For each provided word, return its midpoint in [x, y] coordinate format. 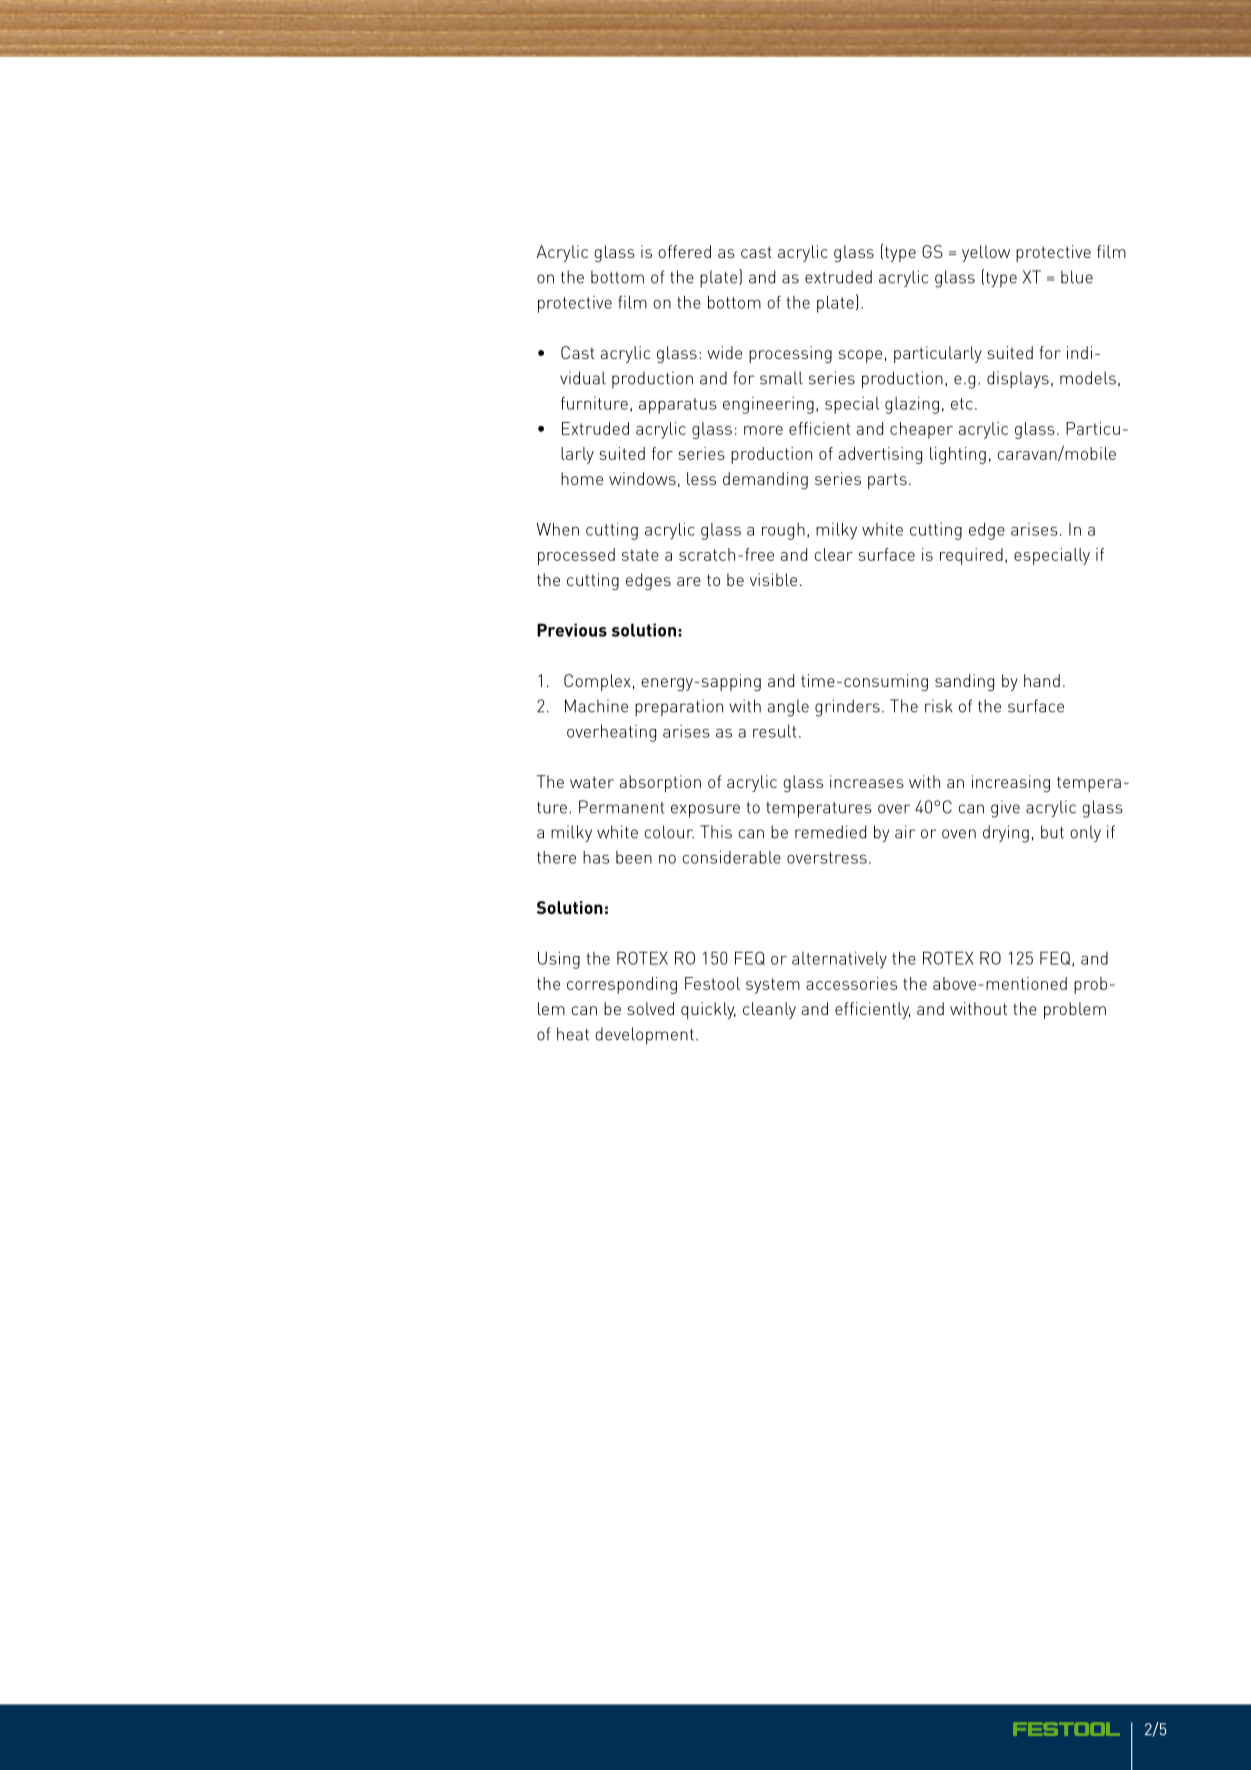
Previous [572, 630]
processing [790, 354]
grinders [847, 708]
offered [684, 251]
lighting [958, 455]
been [634, 857]
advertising [880, 455]
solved [650, 1008]
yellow [986, 253]
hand [1042, 680]
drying [1006, 834]
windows [642, 478]
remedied [830, 832]
